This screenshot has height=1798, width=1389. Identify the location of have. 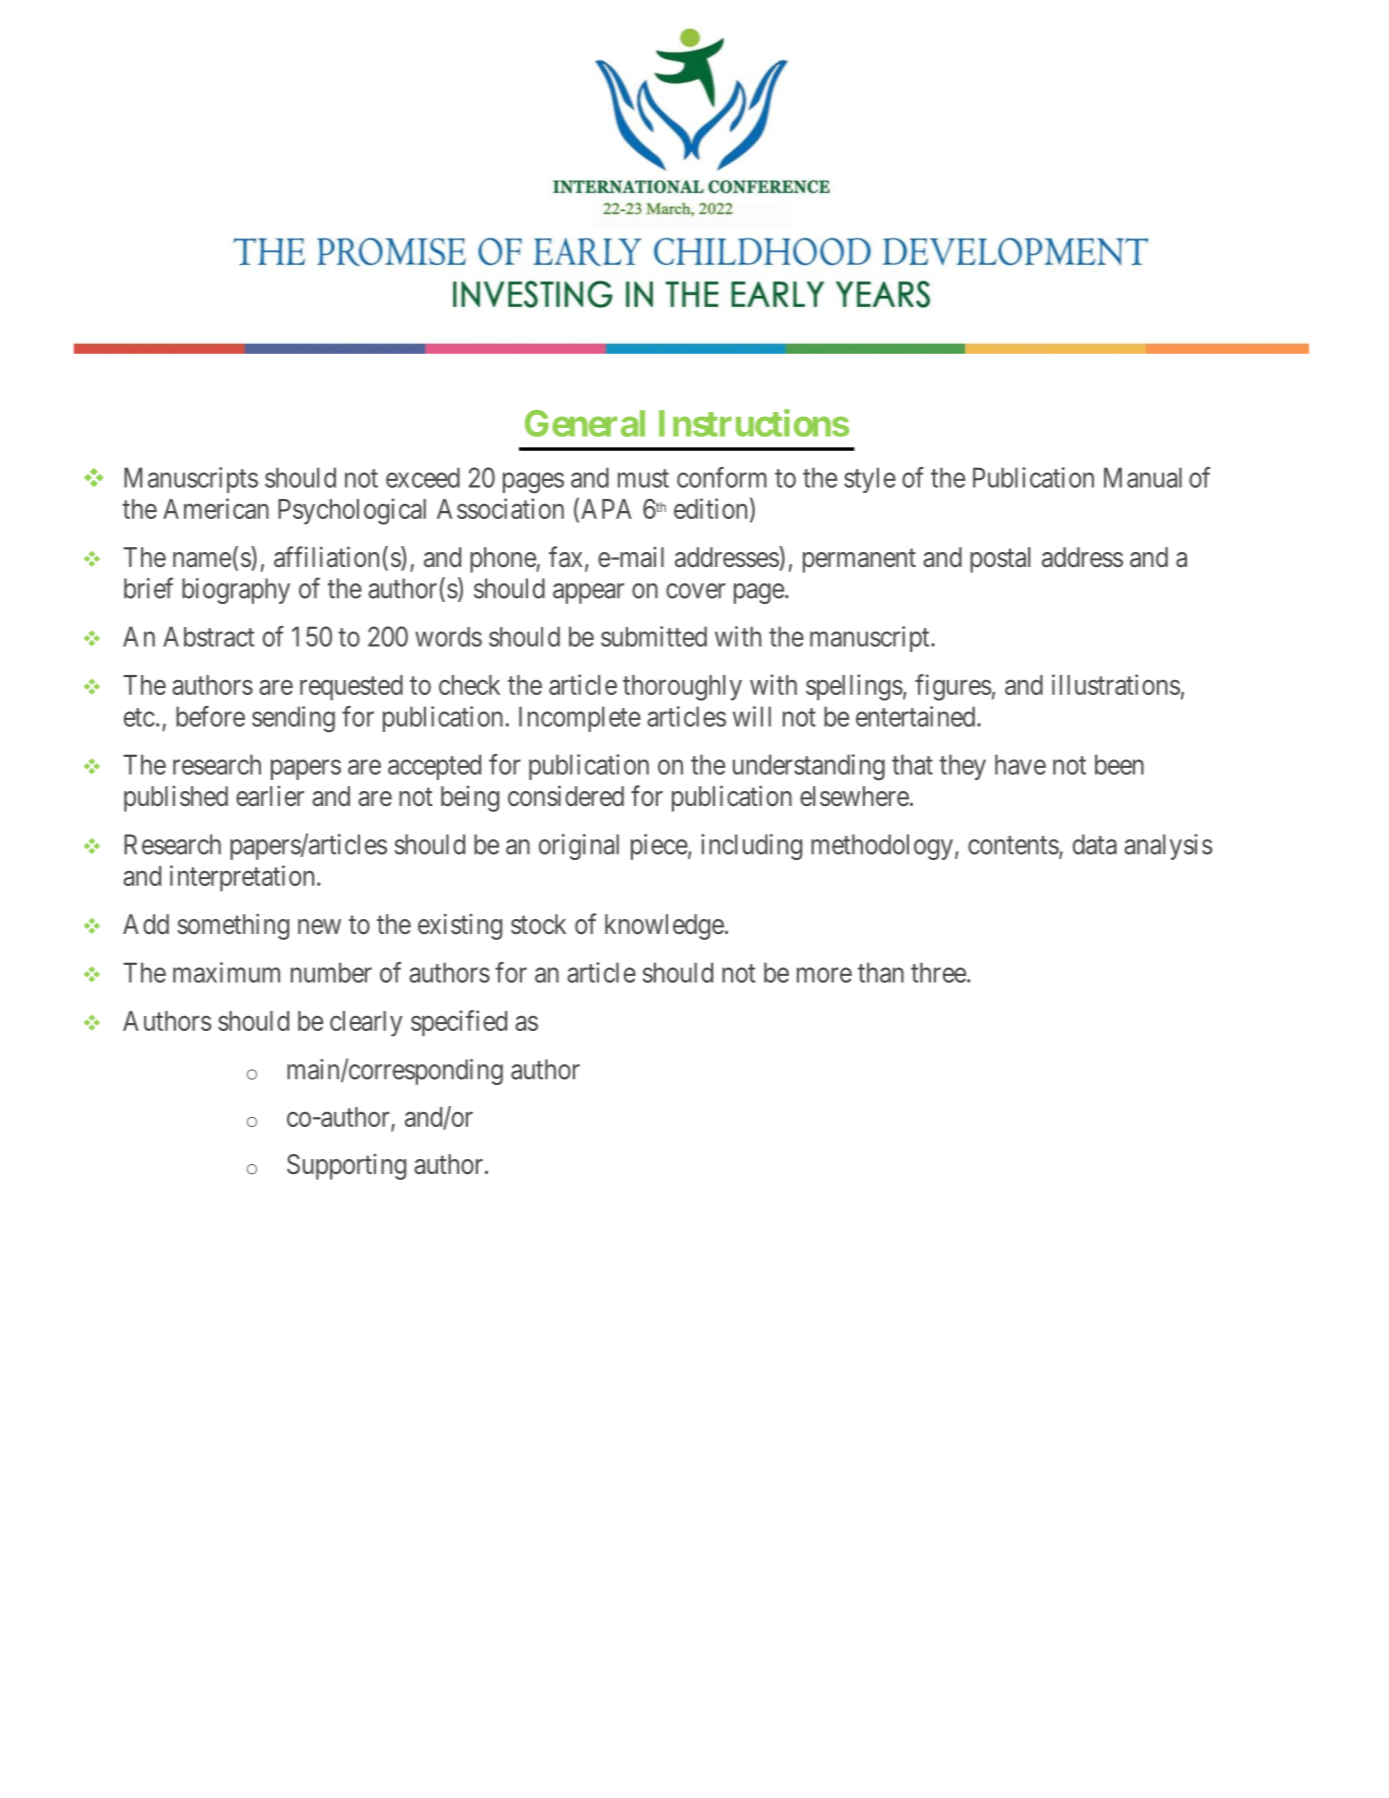
(1020, 764).
